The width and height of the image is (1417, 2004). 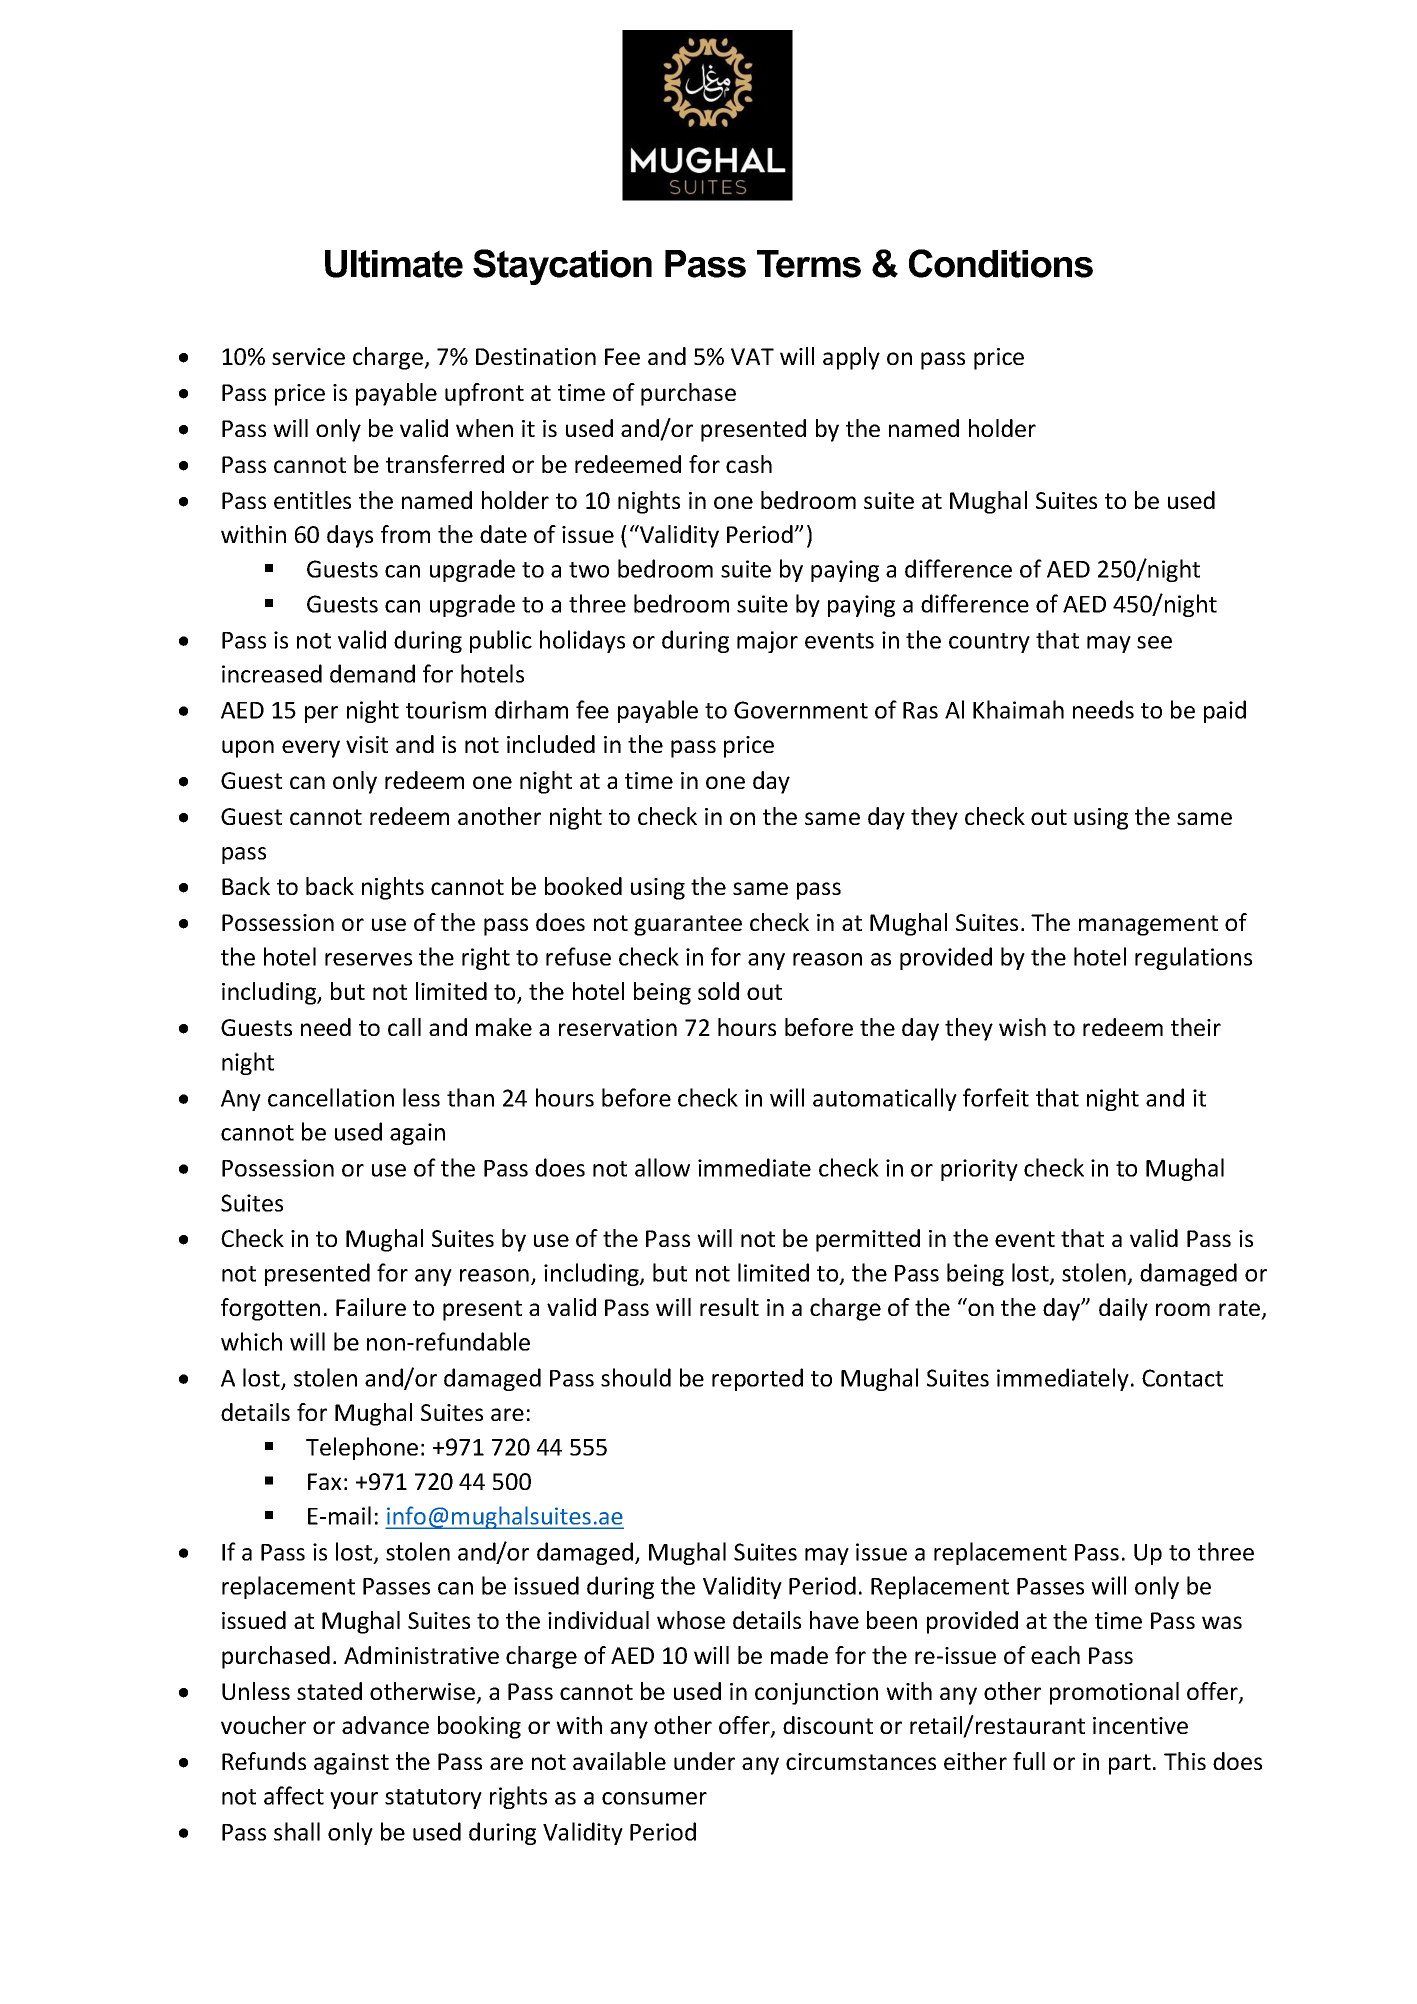 What do you see at coordinates (354, 1800) in the image?
I see `your` at bounding box center [354, 1800].
